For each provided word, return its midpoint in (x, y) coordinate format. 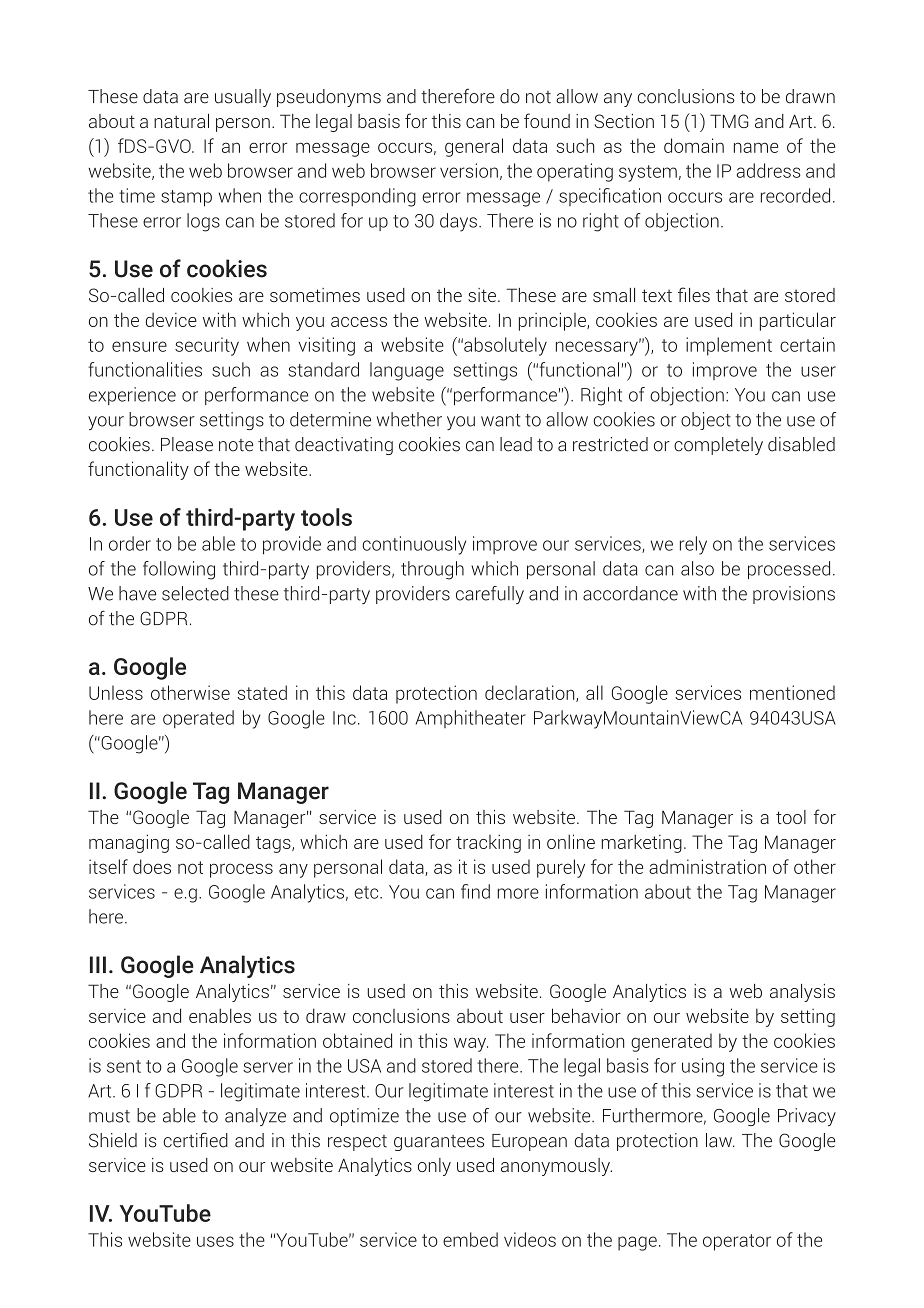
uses (215, 1241)
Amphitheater (471, 719)
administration (707, 866)
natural (181, 121)
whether (409, 419)
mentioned (792, 692)
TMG (729, 121)
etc (367, 892)
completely (718, 446)
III (98, 964)
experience (132, 396)
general (474, 147)
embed (470, 1239)
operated (198, 719)
